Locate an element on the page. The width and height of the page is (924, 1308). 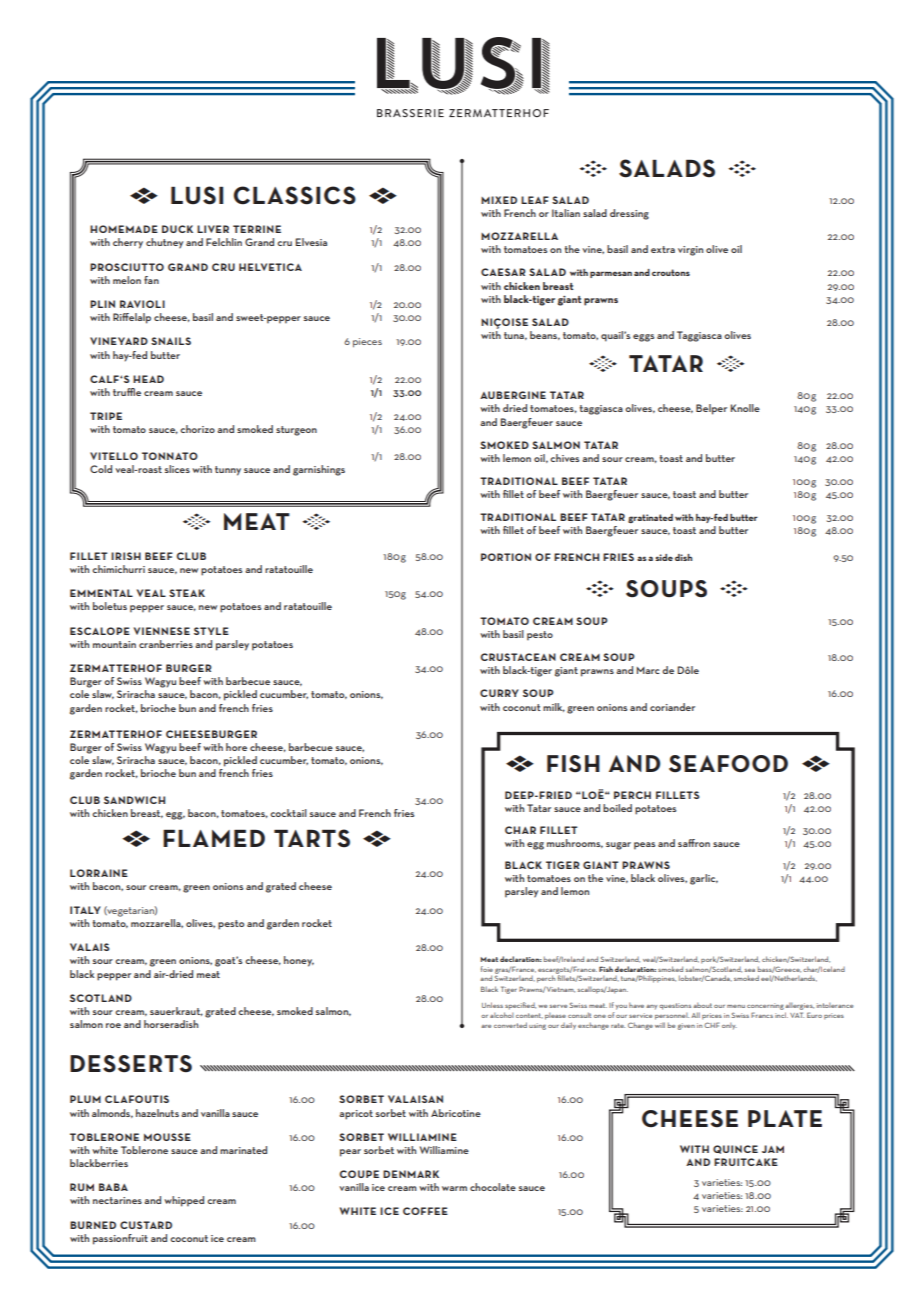
foie is located at coordinates (487, 969).
